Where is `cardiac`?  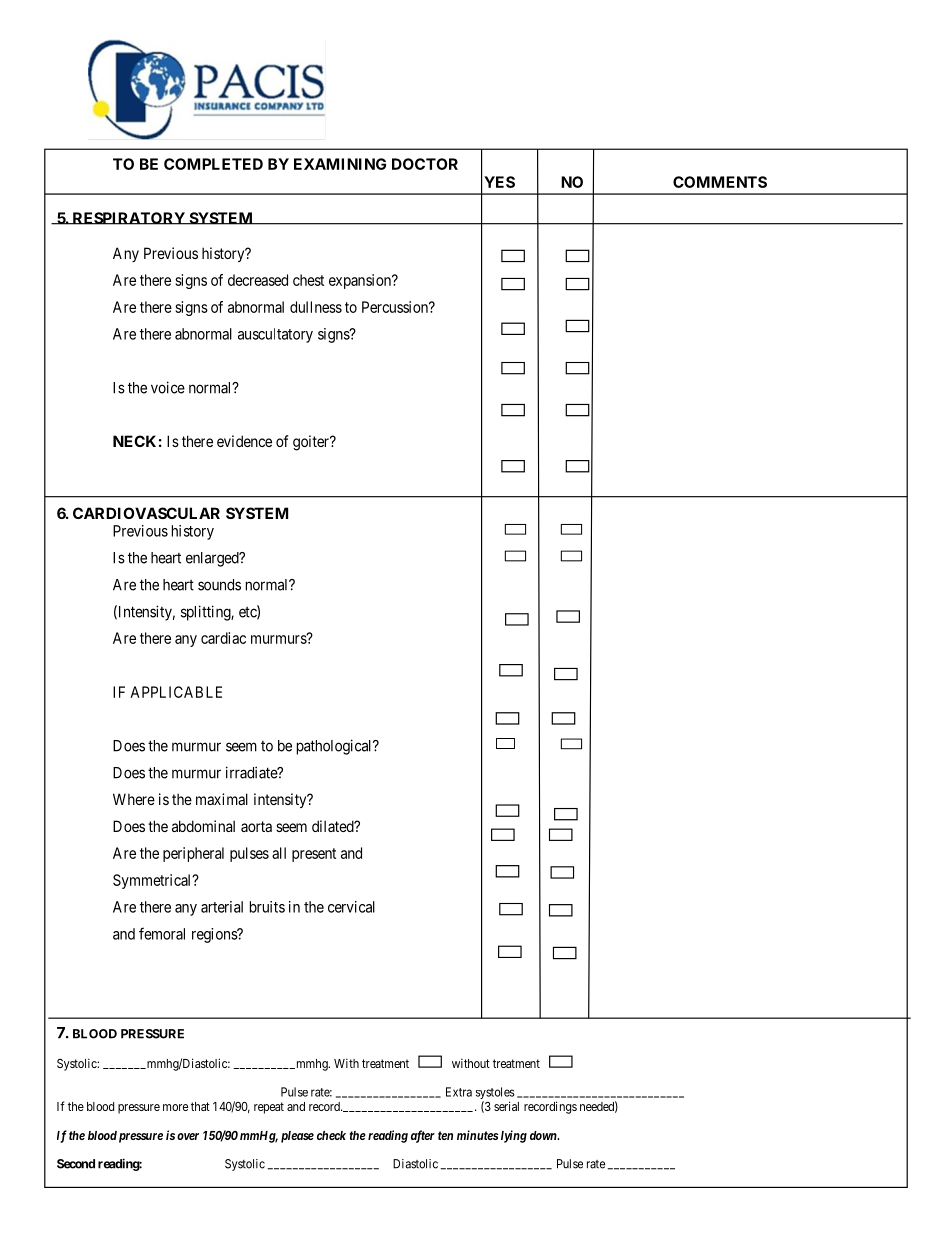
cardiac is located at coordinates (223, 638).
